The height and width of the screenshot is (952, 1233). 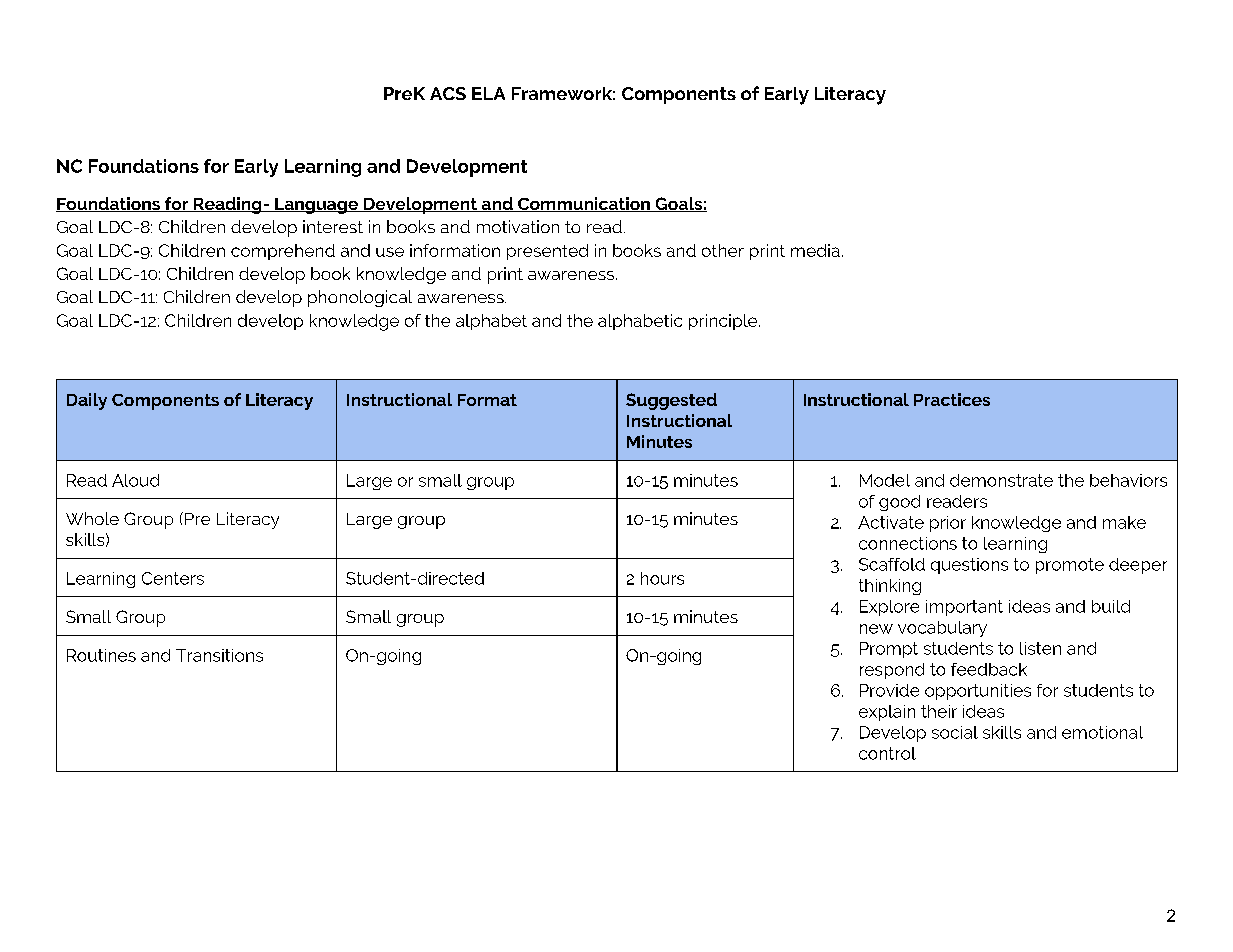 What do you see at coordinates (952, 399) in the screenshot?
I see `Practices` at bounding box center [952, 399].
